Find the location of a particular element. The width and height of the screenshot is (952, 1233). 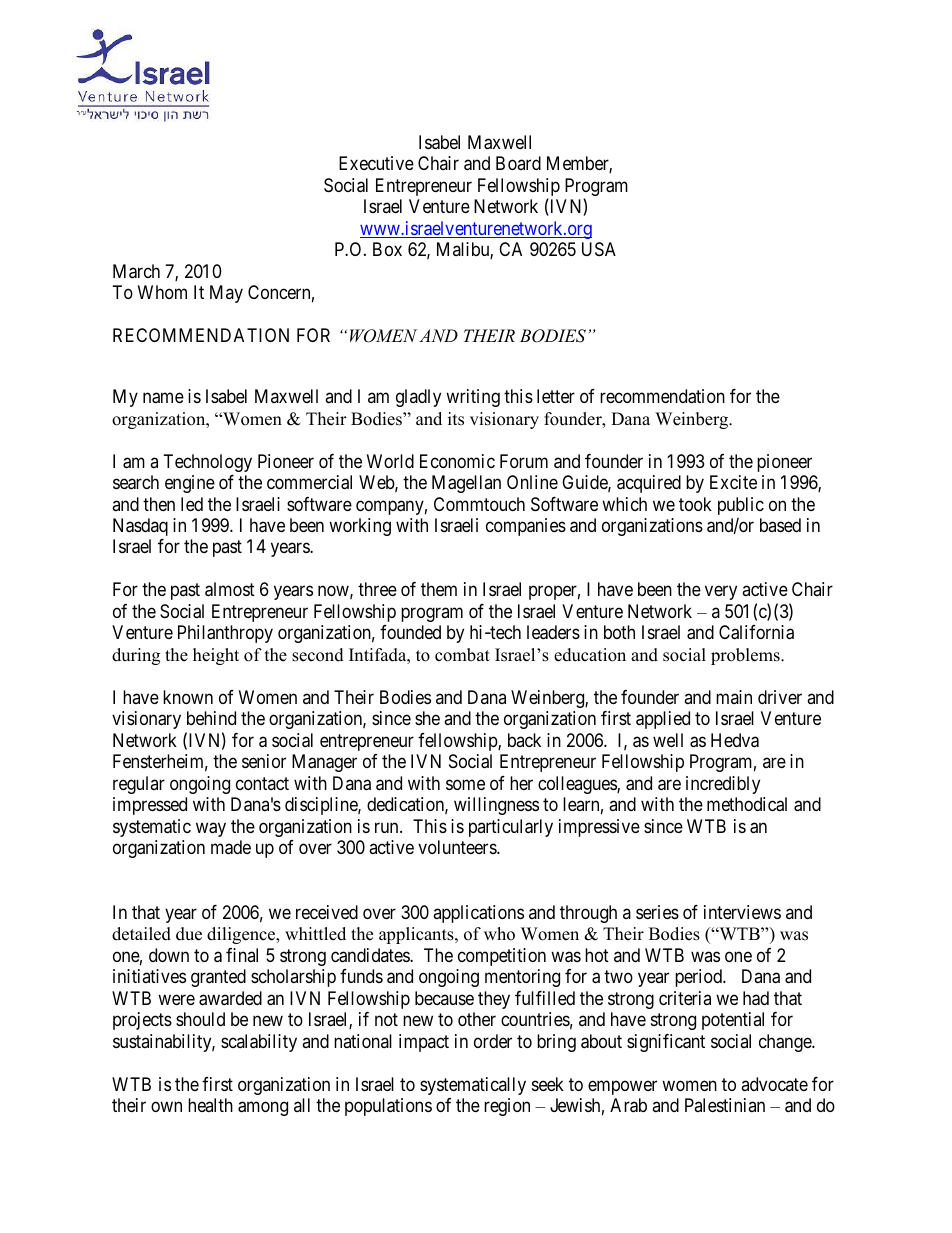

Board is located at coordinates (518, 163).
